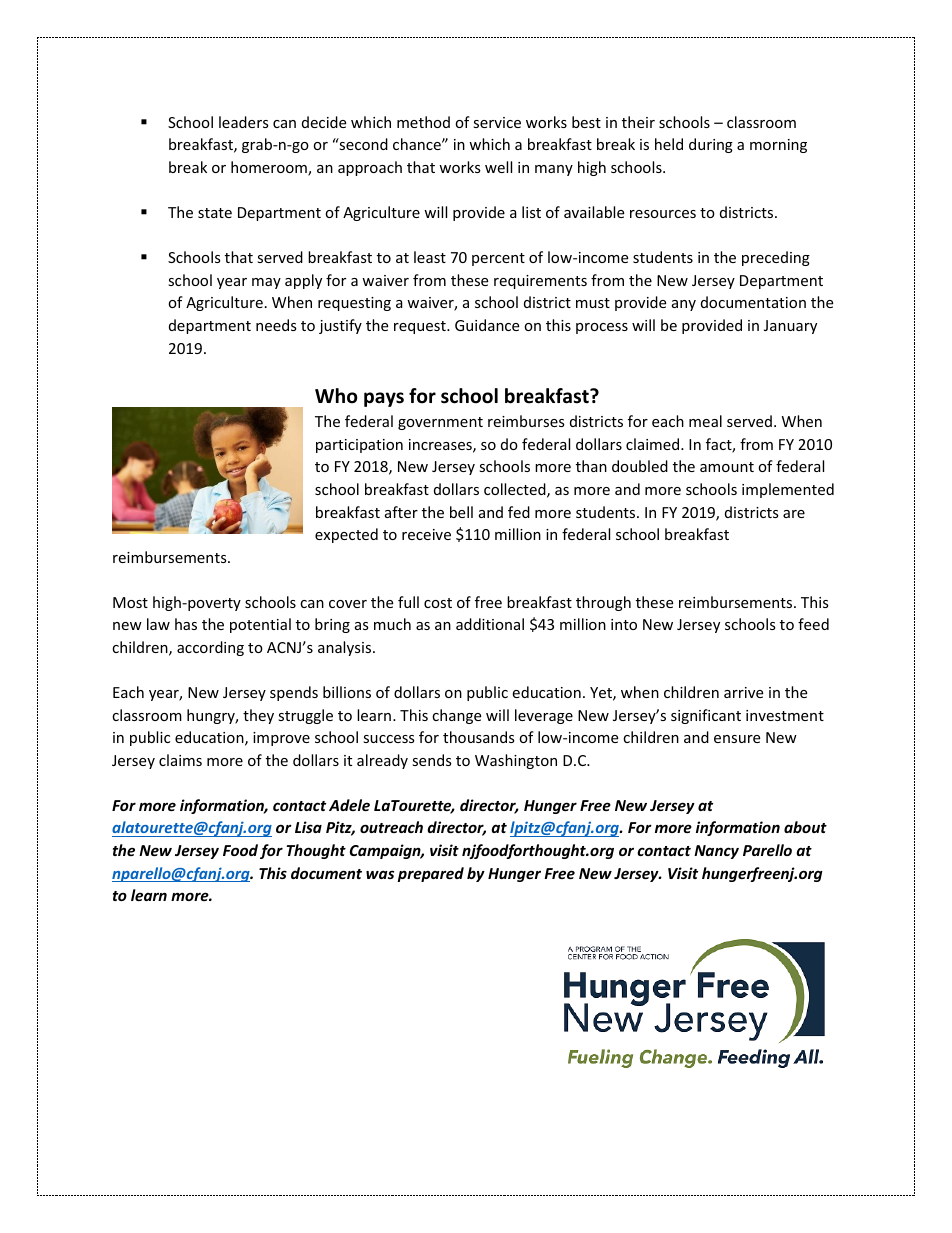  What do you see at coordinates (711, 145) in the page?
I see `during` at bounding box center [711, 145].
